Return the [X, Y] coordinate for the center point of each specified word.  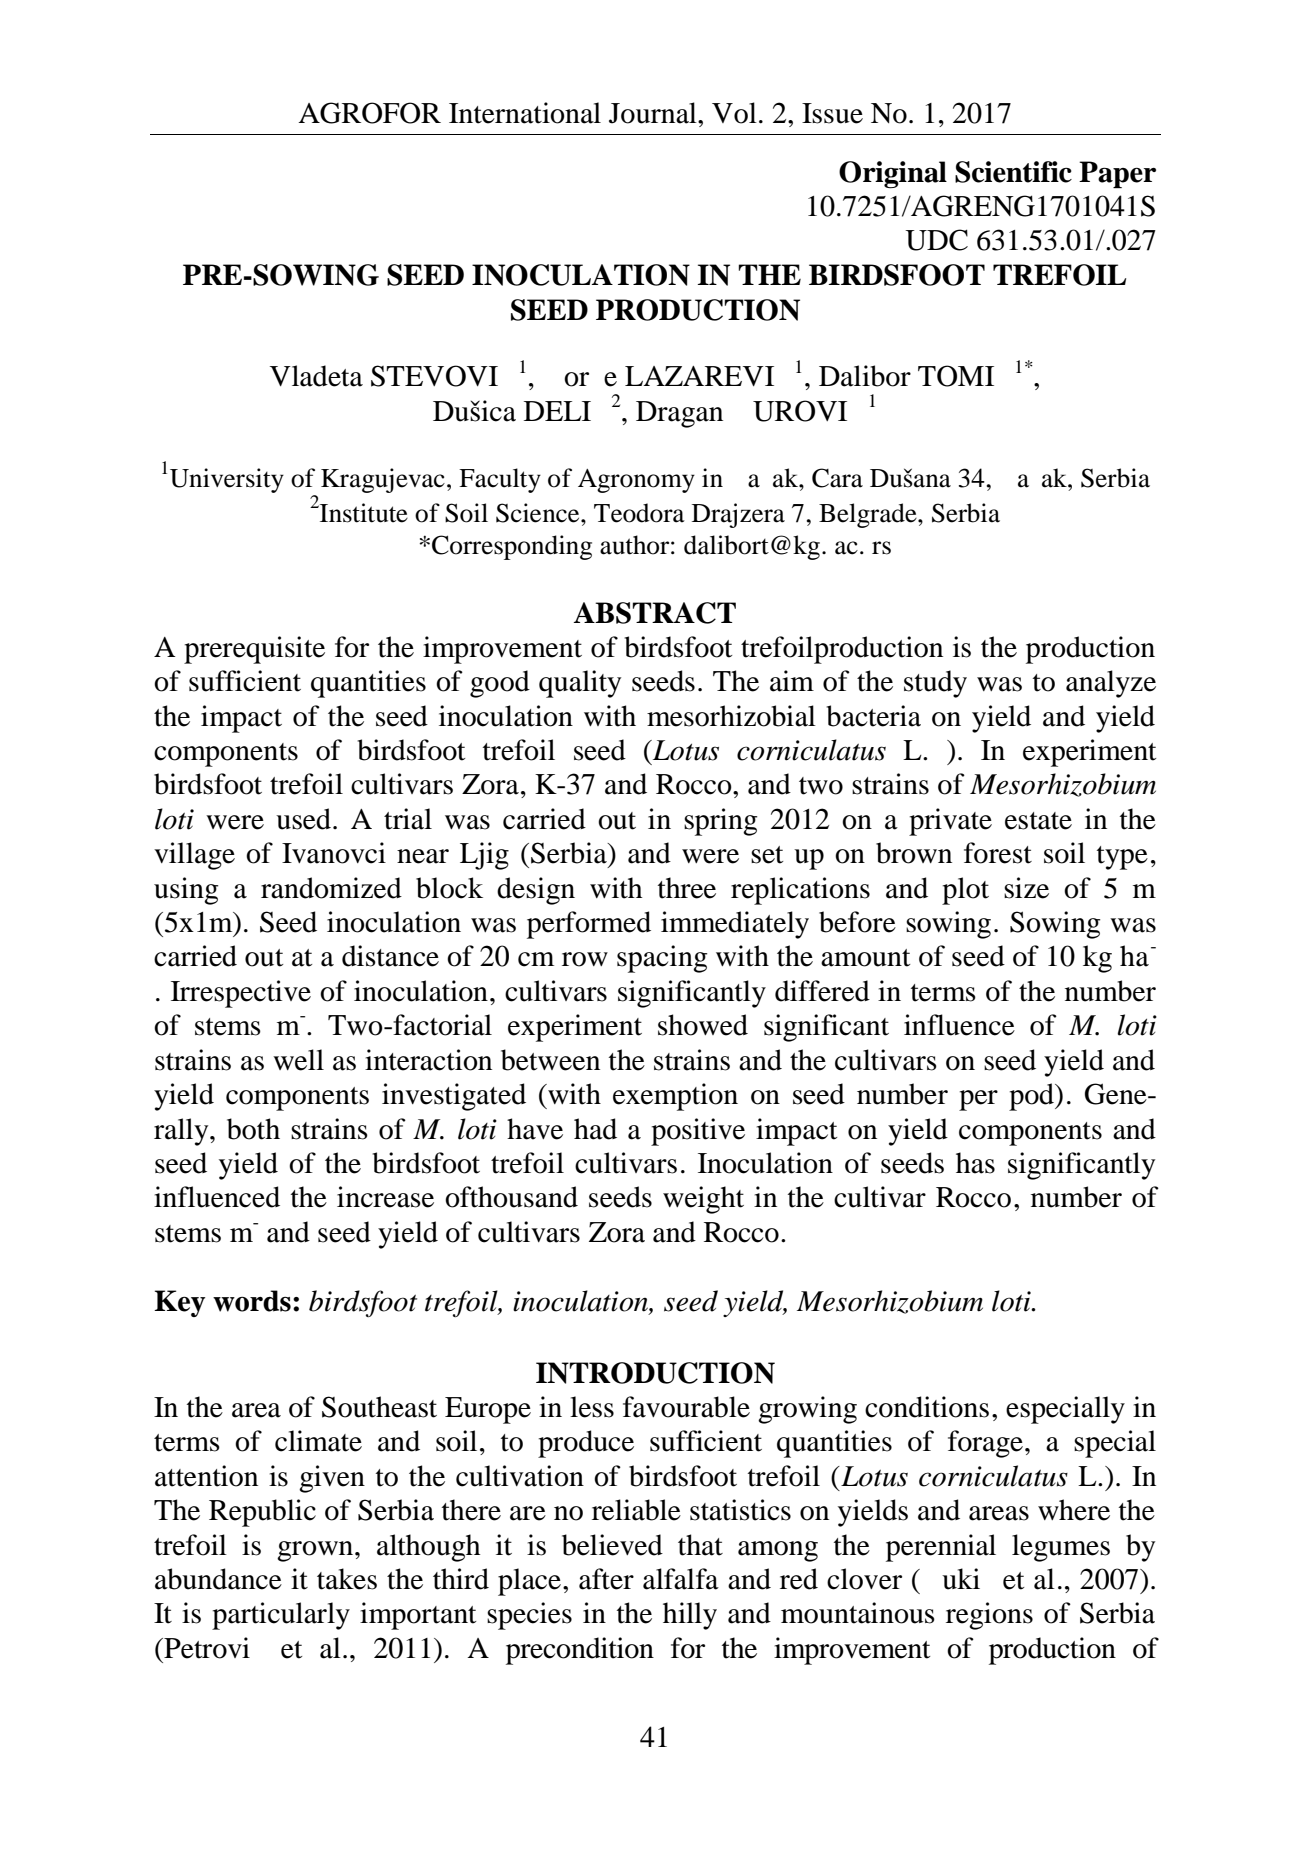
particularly [281, 1616]
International [525, 113]
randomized [331, 888]
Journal [654, 113]
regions [989, 1616]
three [687, 888]
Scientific [1013, 172]
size [1026, 888]
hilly [690, 1616]
